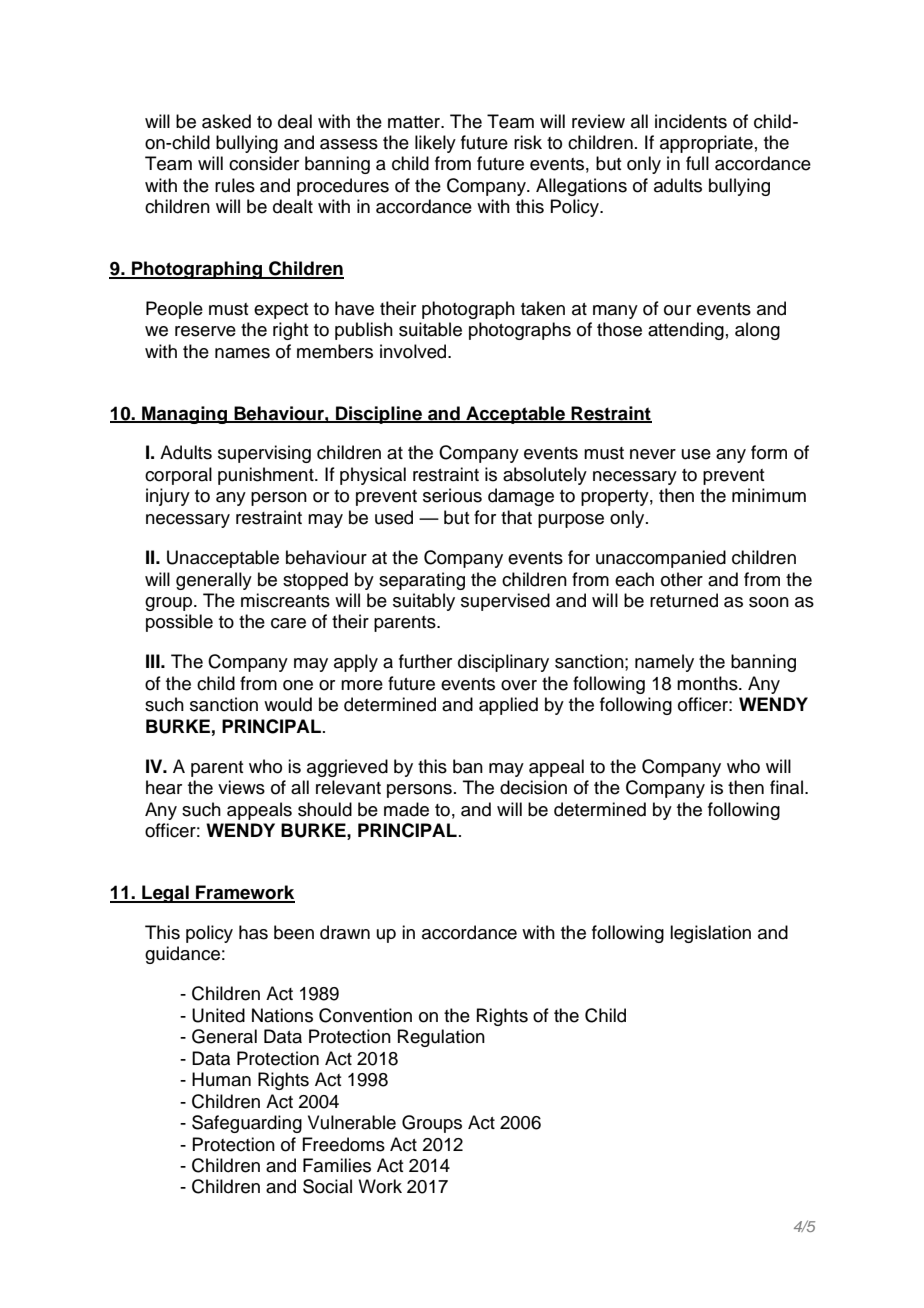  Describe the element at coordinates (710, 934) in the screenshot. I see `legislation` at that location.
